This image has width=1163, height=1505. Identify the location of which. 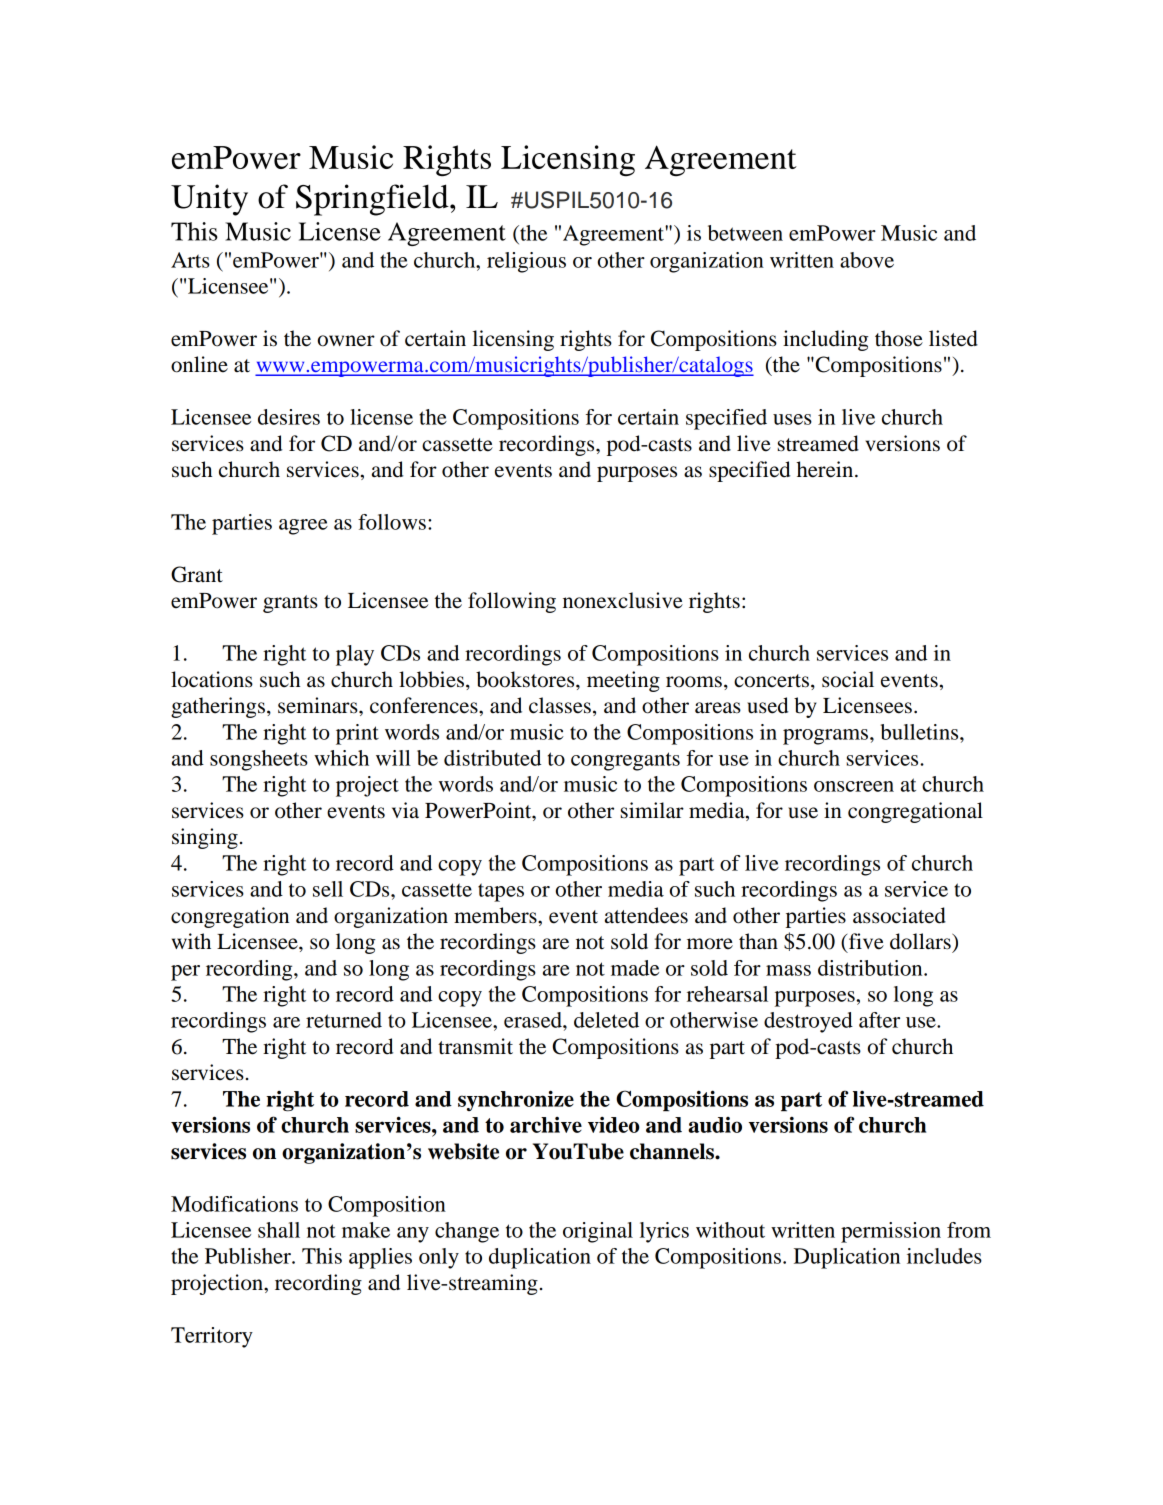
(341, 758).
